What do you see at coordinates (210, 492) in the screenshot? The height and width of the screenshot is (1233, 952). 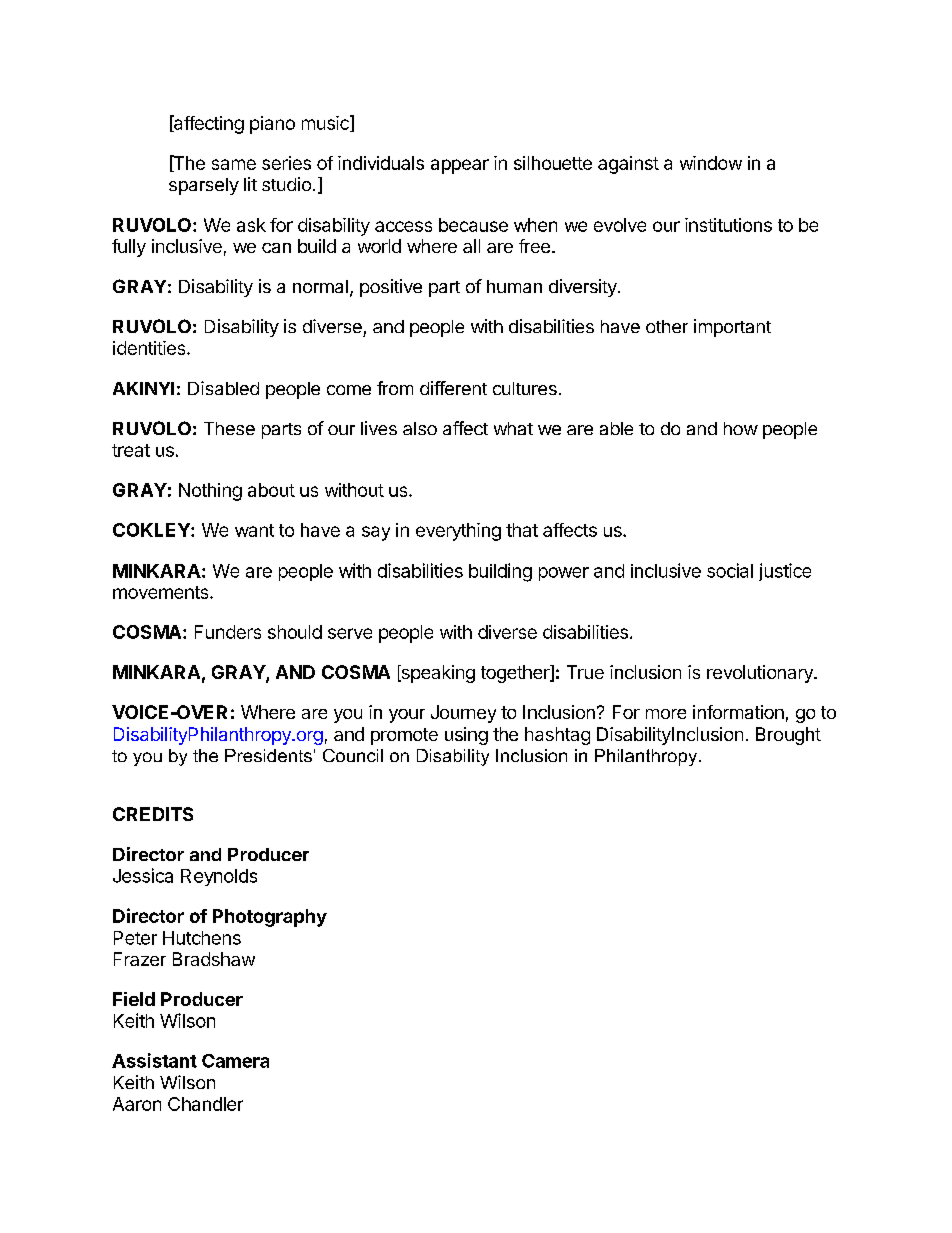 I see `Nothing` at bounding box center [210, 492].
